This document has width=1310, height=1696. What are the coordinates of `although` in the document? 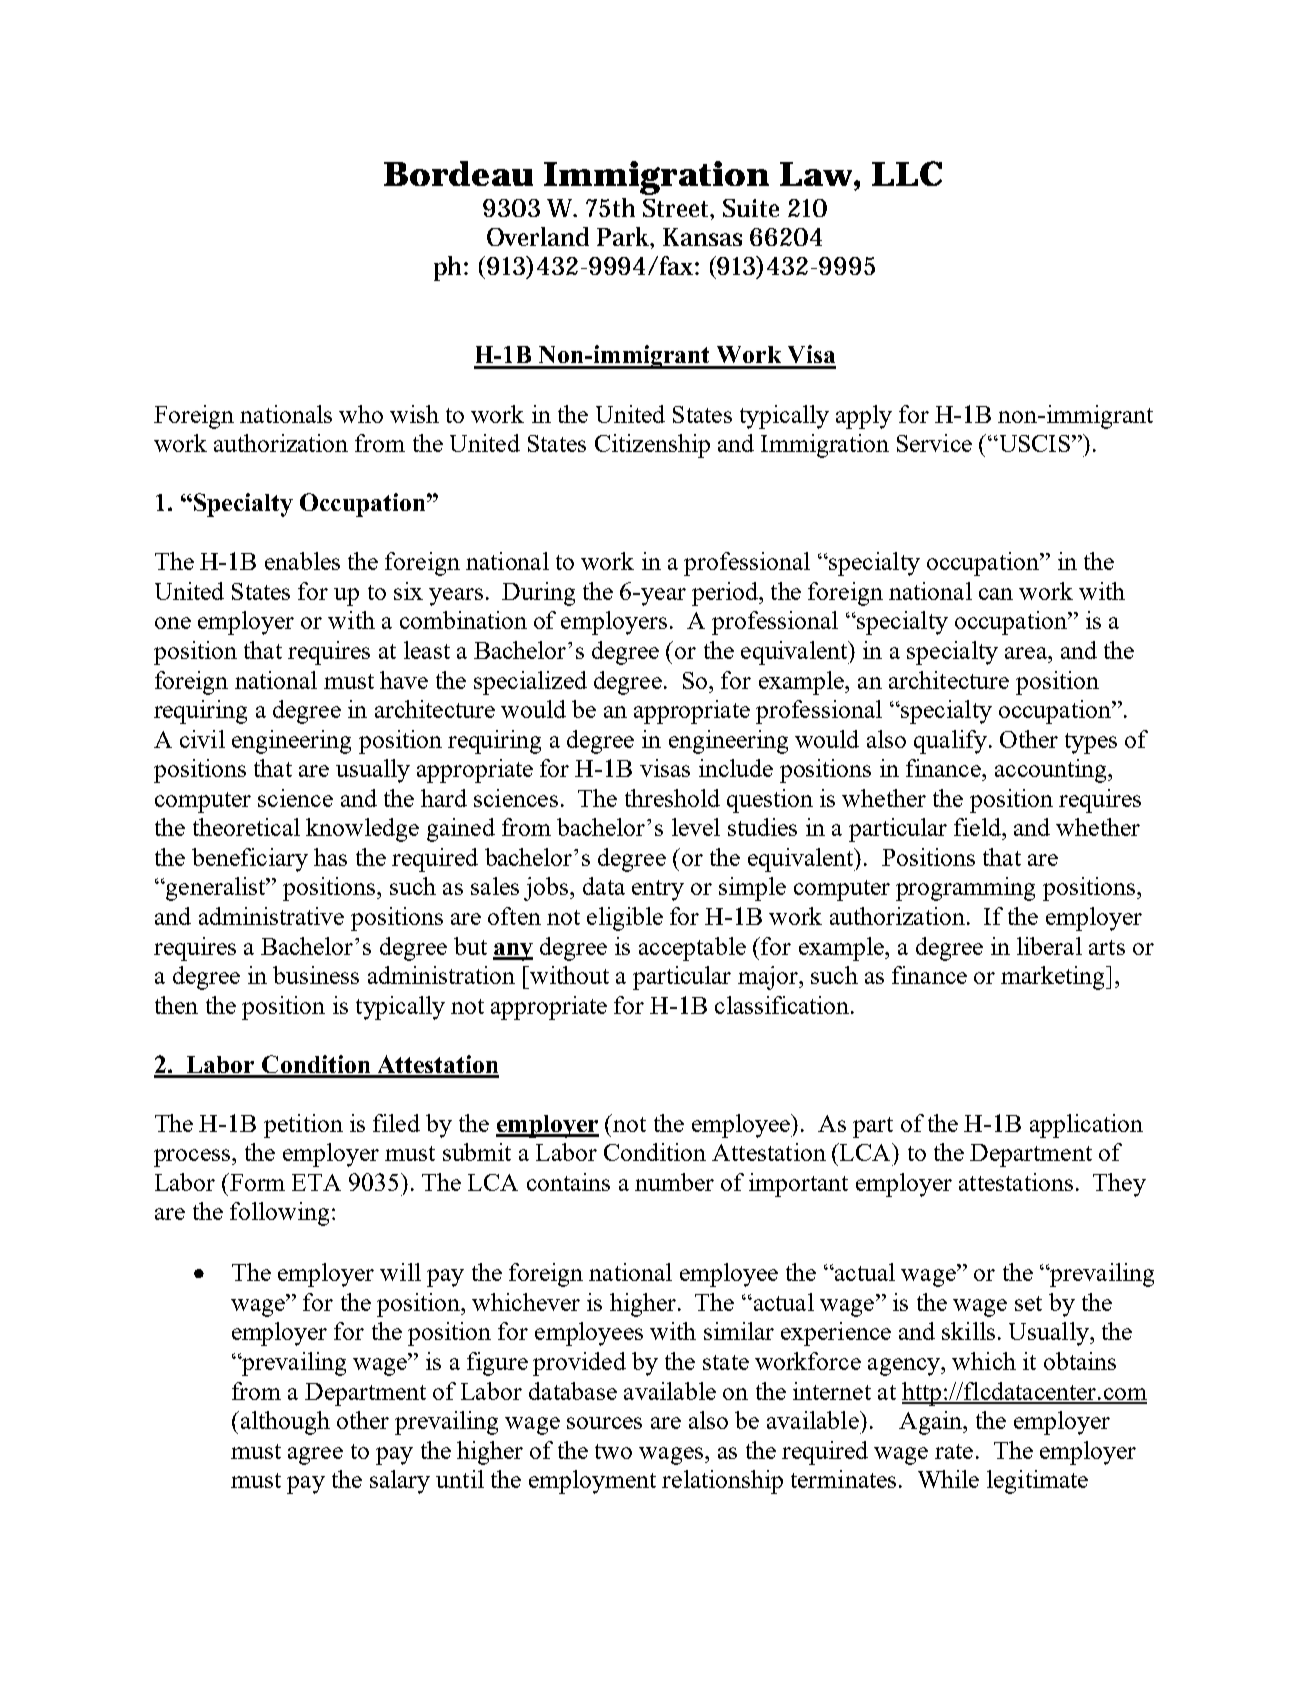 It's located at (284, 1423).
